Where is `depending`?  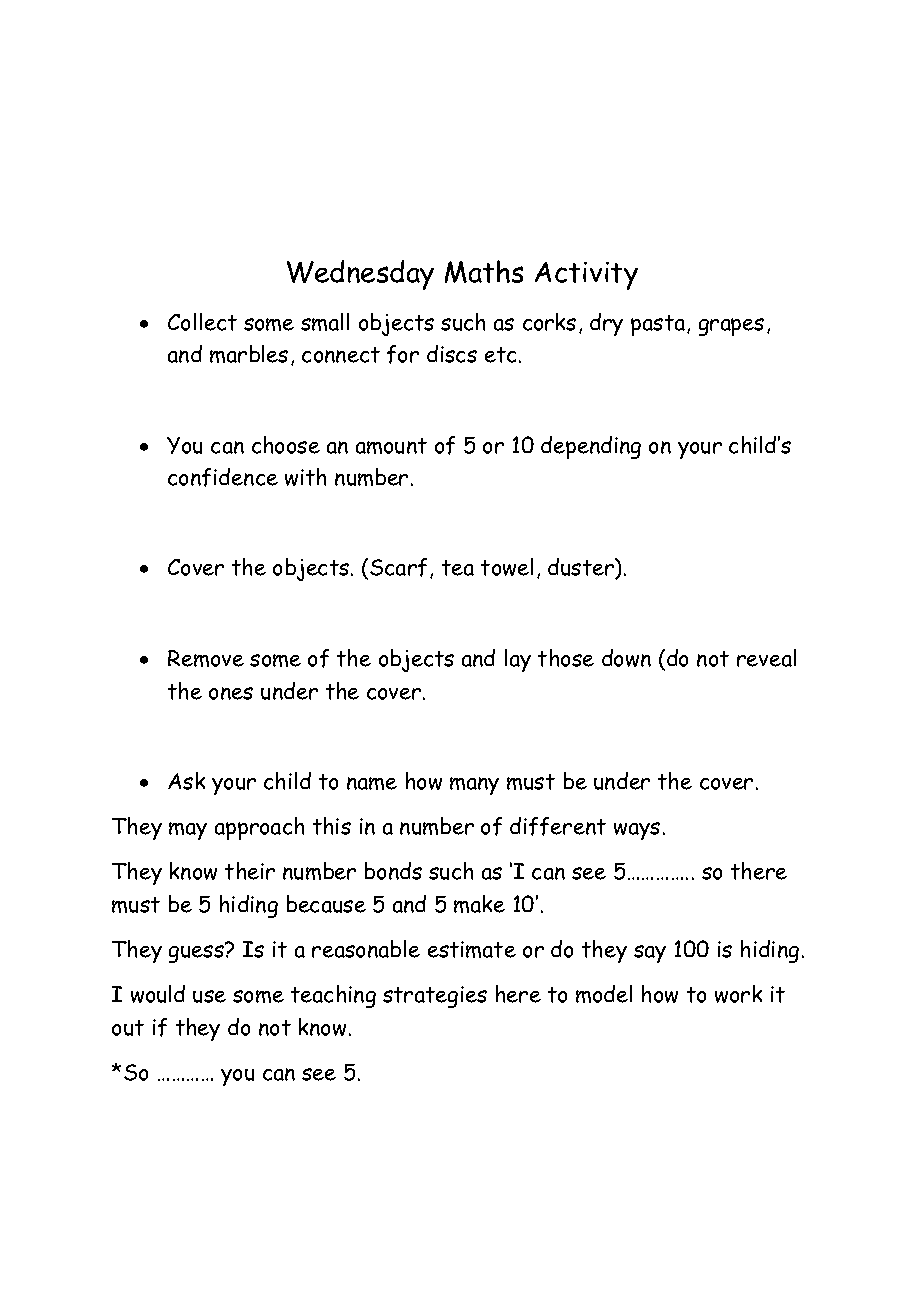
depending is located at coordinates (591, 447).
